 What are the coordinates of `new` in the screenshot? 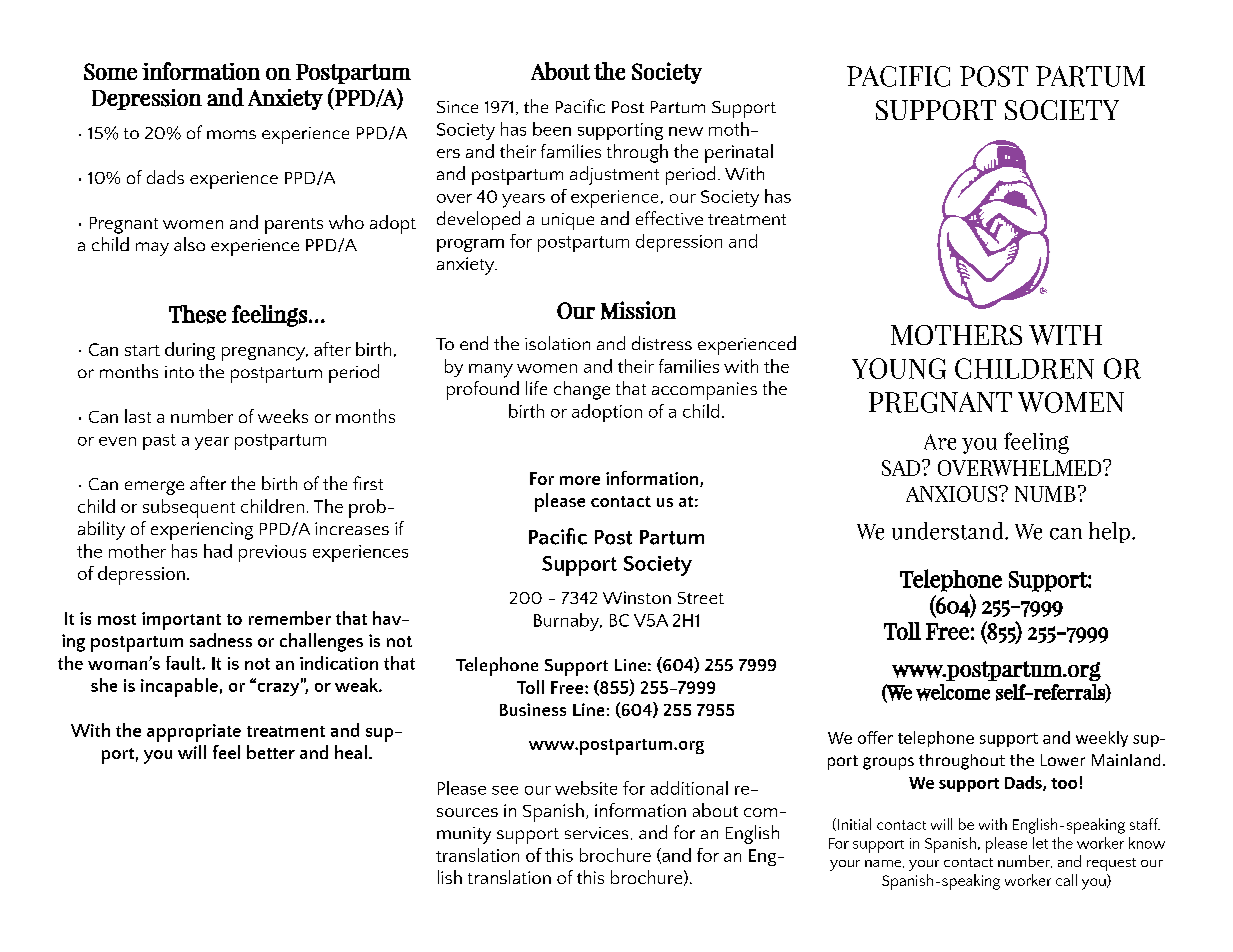 It's located at (686, 131).
